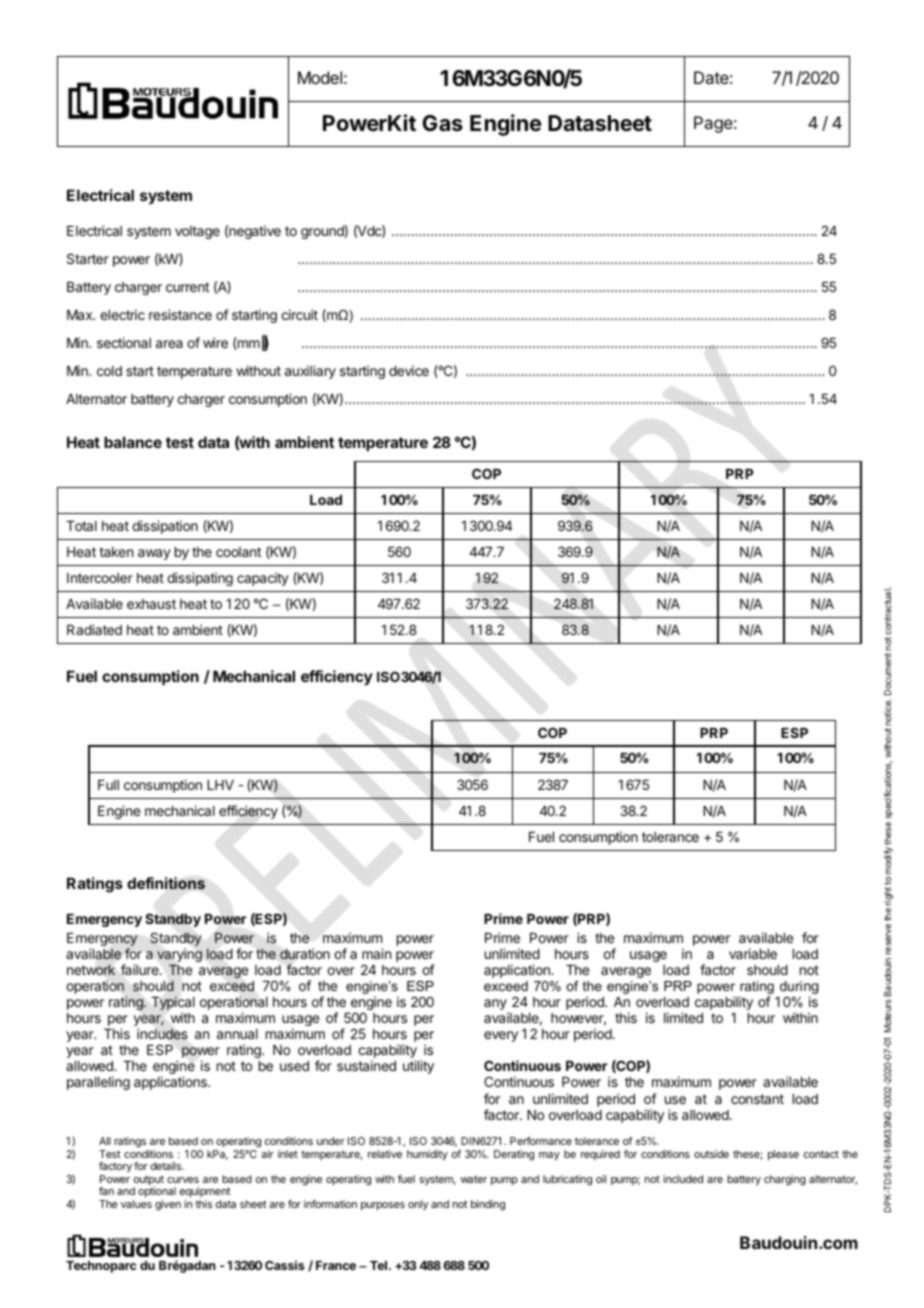 The height and width of the document is (1308, 924). What do you see at coordinates (753, 953) in the document?
I see `variable` at bounding box center [753, 953].
